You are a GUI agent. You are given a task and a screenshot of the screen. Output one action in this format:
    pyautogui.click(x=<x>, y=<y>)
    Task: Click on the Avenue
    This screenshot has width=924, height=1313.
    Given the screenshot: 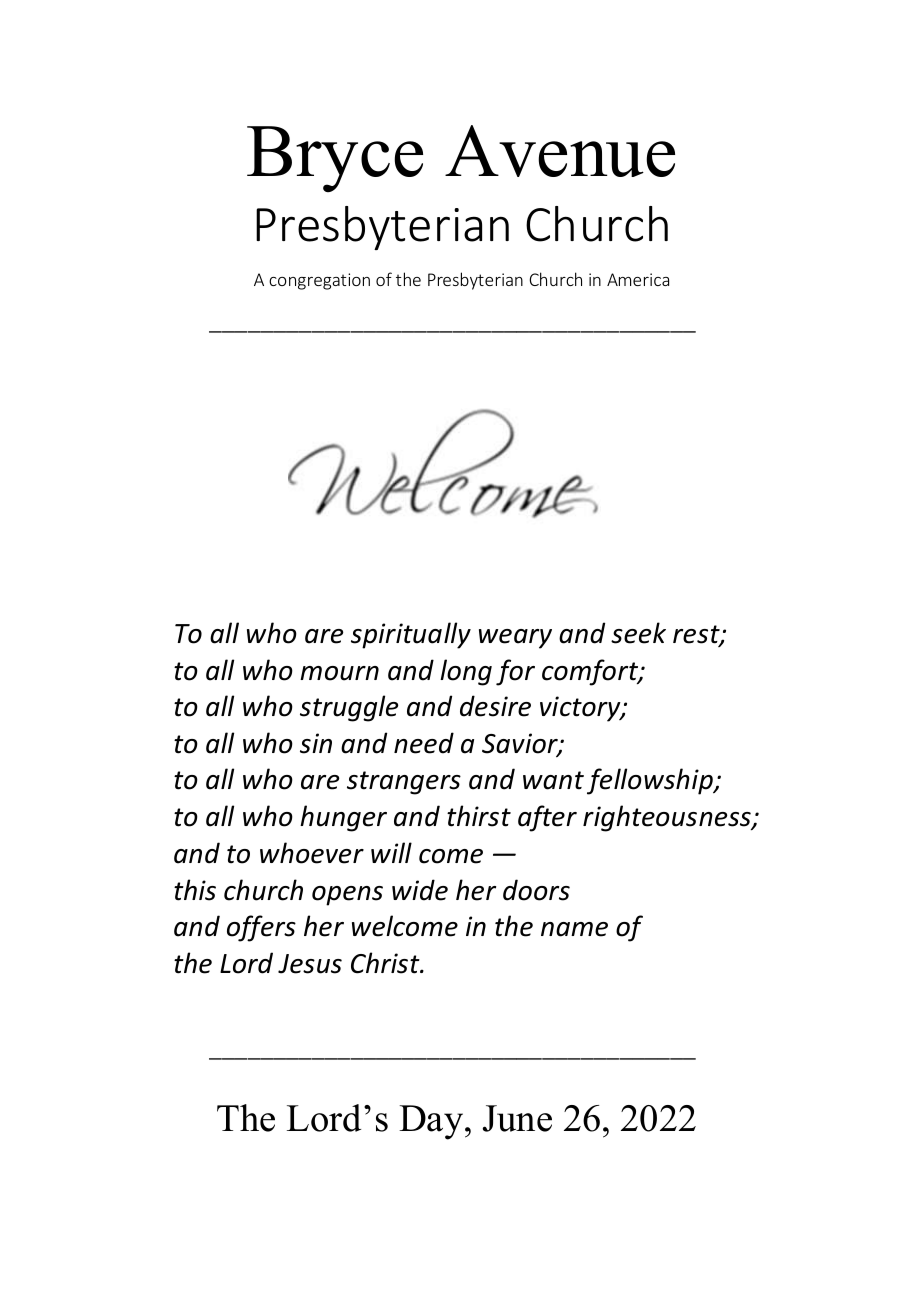 What is the action you would take?
    pyautogui.click(x=560, y=151)
